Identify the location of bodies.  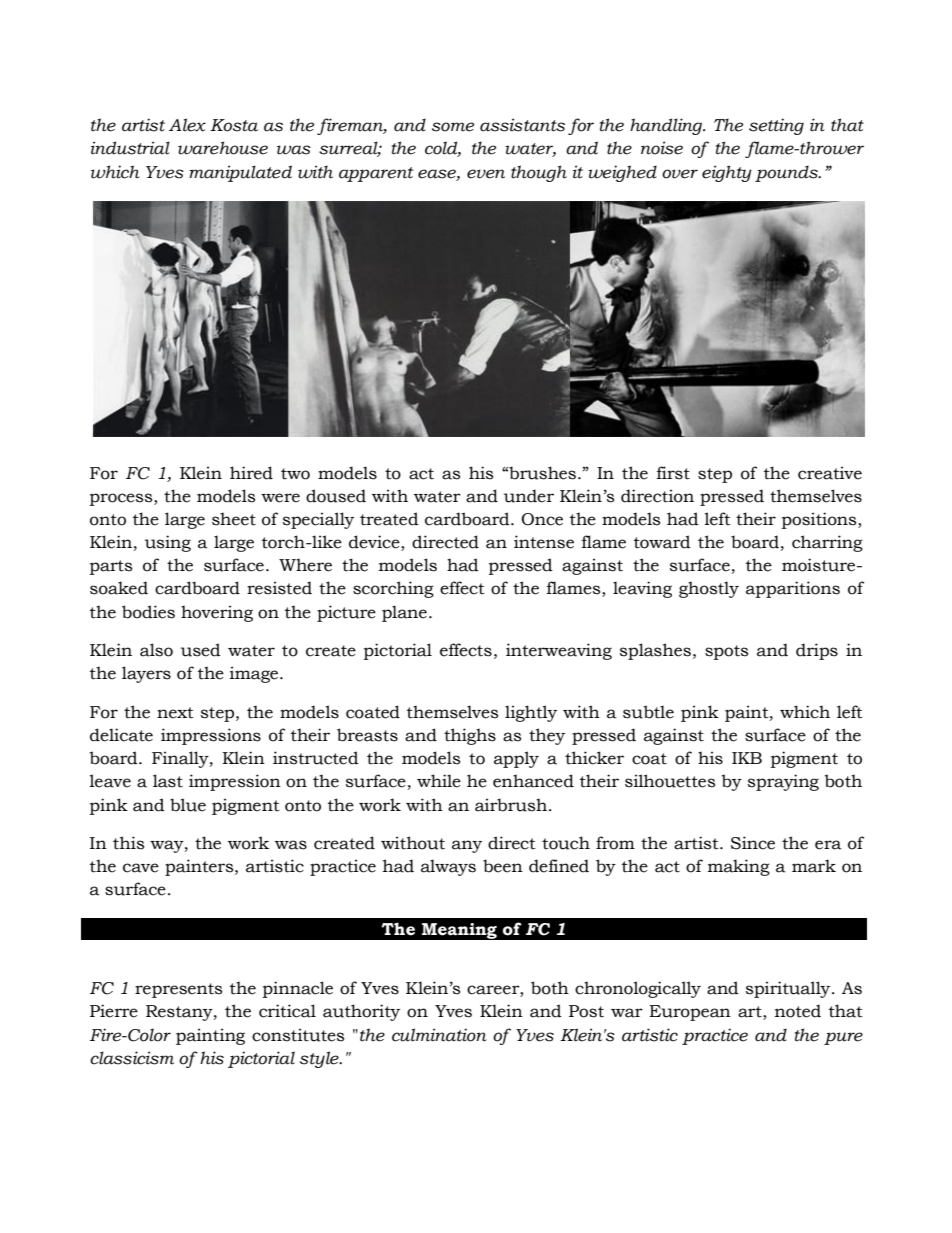
(148, 612).
